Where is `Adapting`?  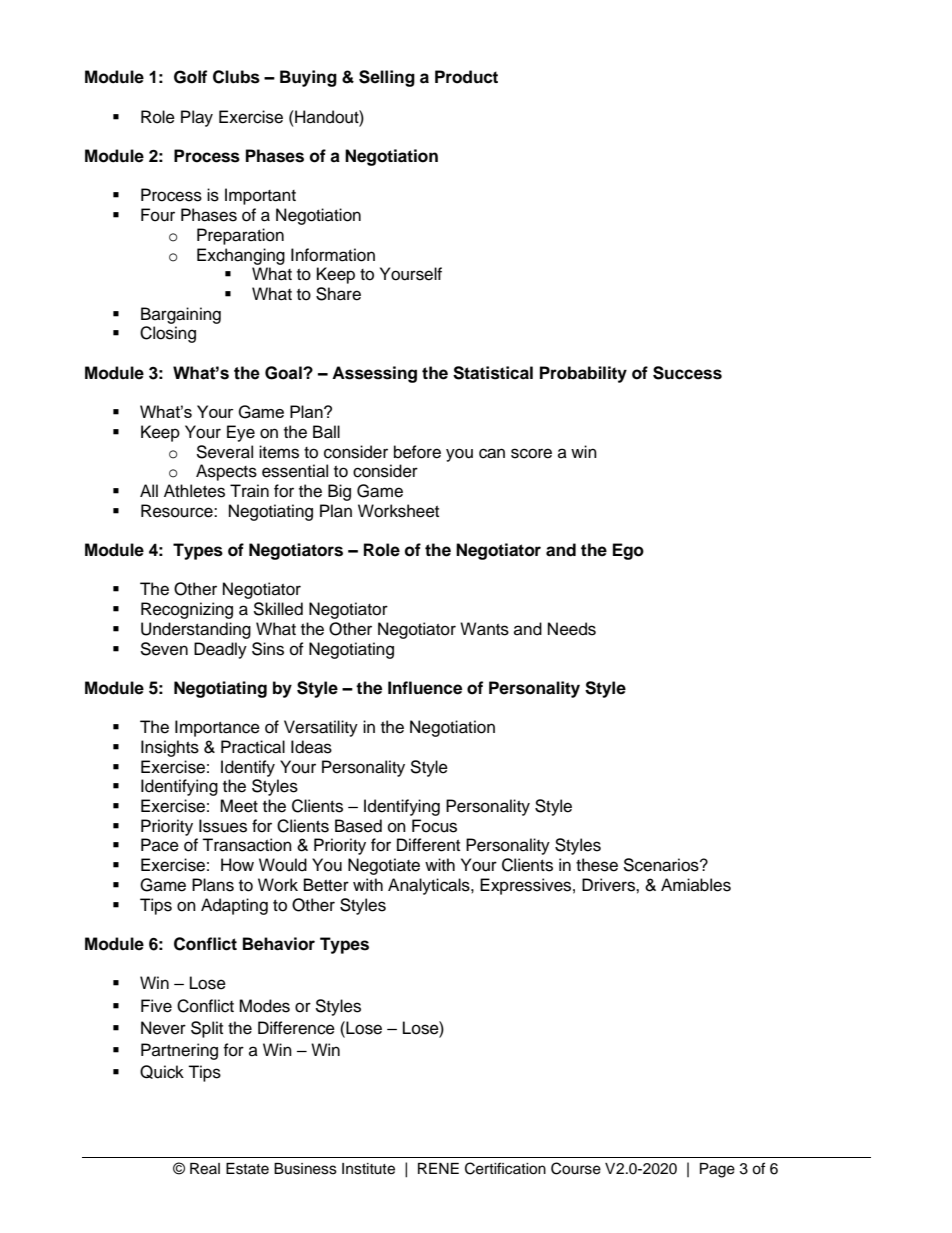
Adapting is located at coordinates (234, 906).
